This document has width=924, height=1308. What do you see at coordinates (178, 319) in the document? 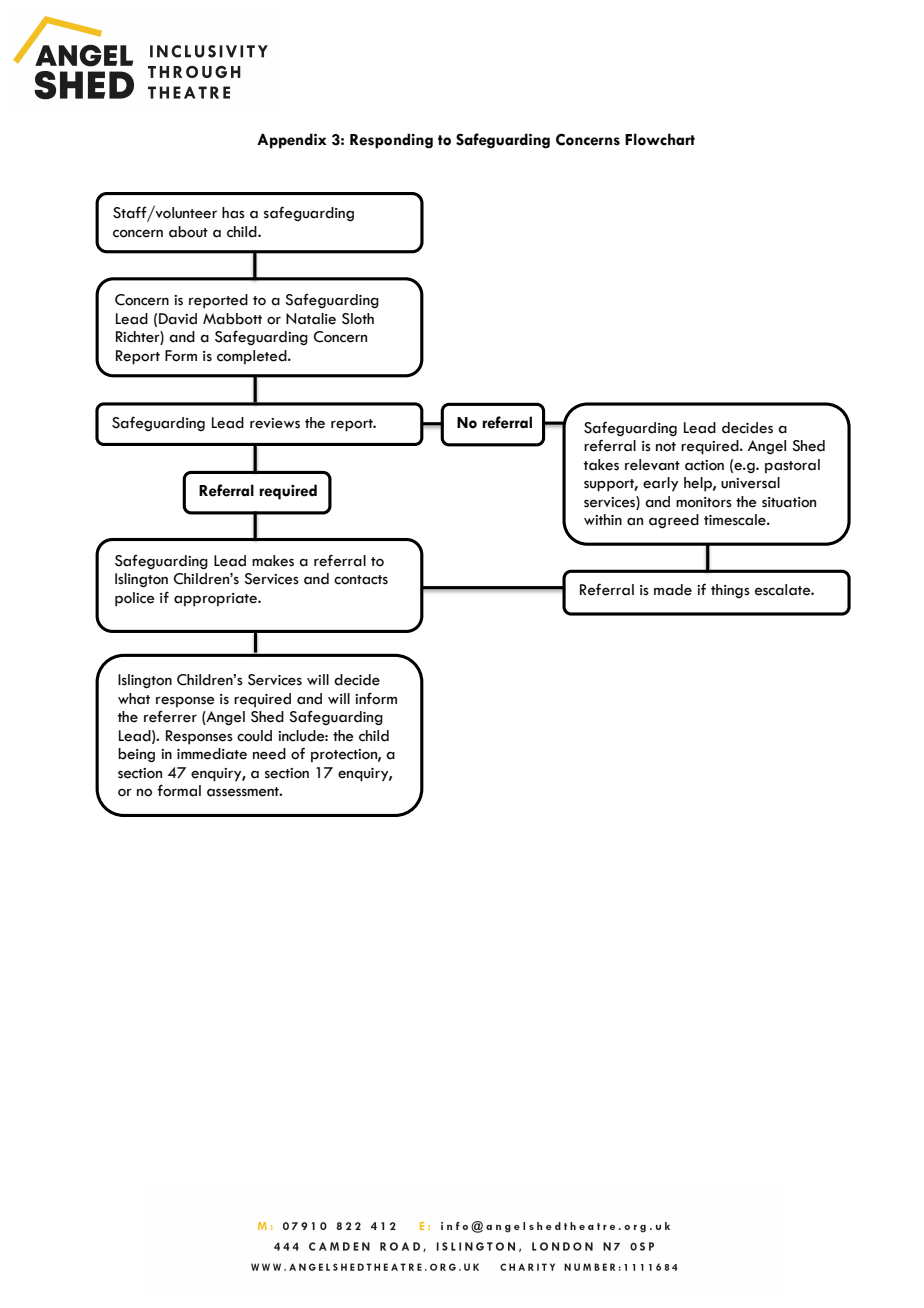
I see `David` at bounding box center [178, 319].
